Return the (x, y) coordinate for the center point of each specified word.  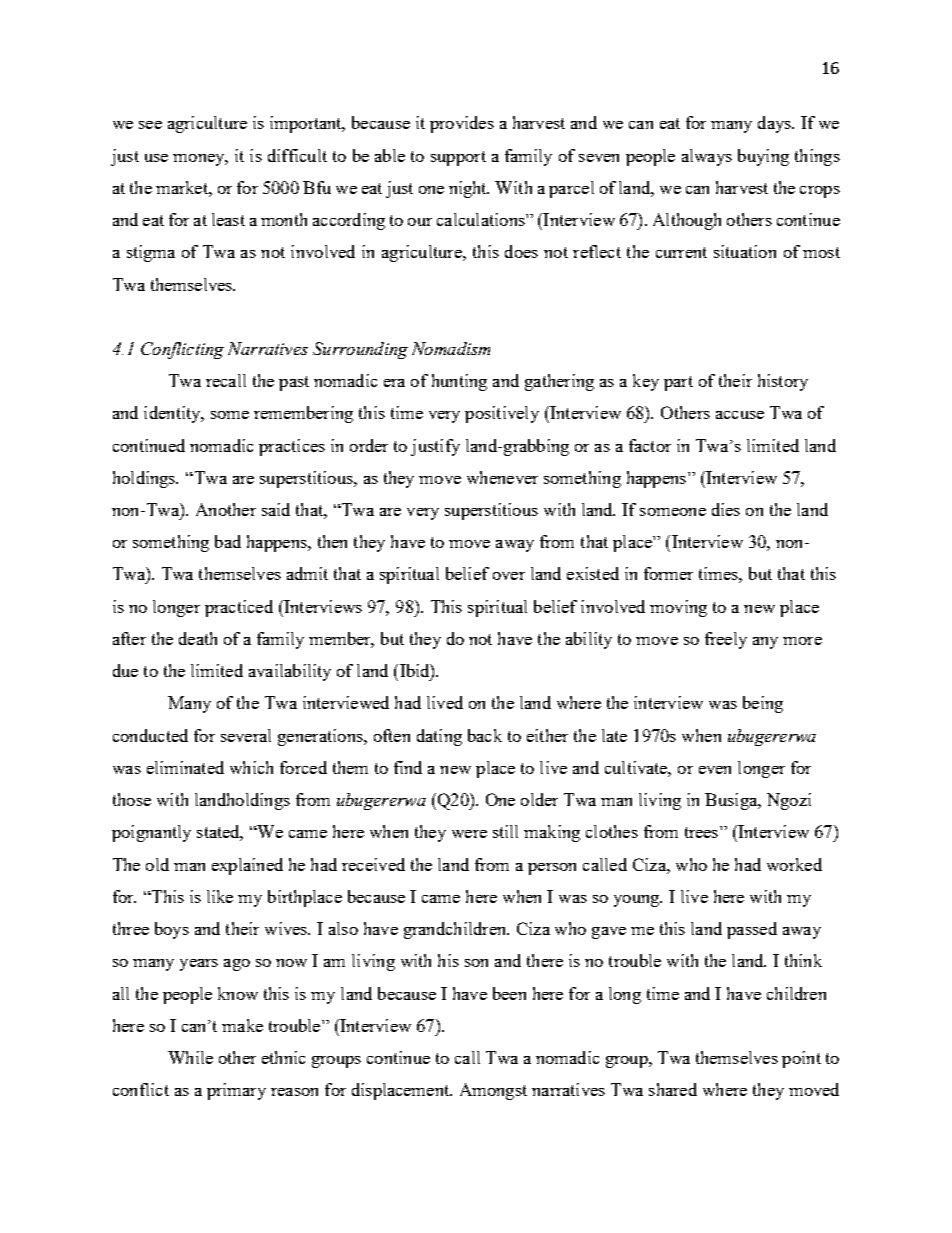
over (509, 576)
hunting (459, 382)
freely (726, 640)
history (783, 382)
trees (703, 832)
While (190, 1057)
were (469, 834)
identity (173, 414)
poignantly (151, 833)
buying (763, 157)
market (183, 187)
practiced (239, 608)
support (458, 158)
